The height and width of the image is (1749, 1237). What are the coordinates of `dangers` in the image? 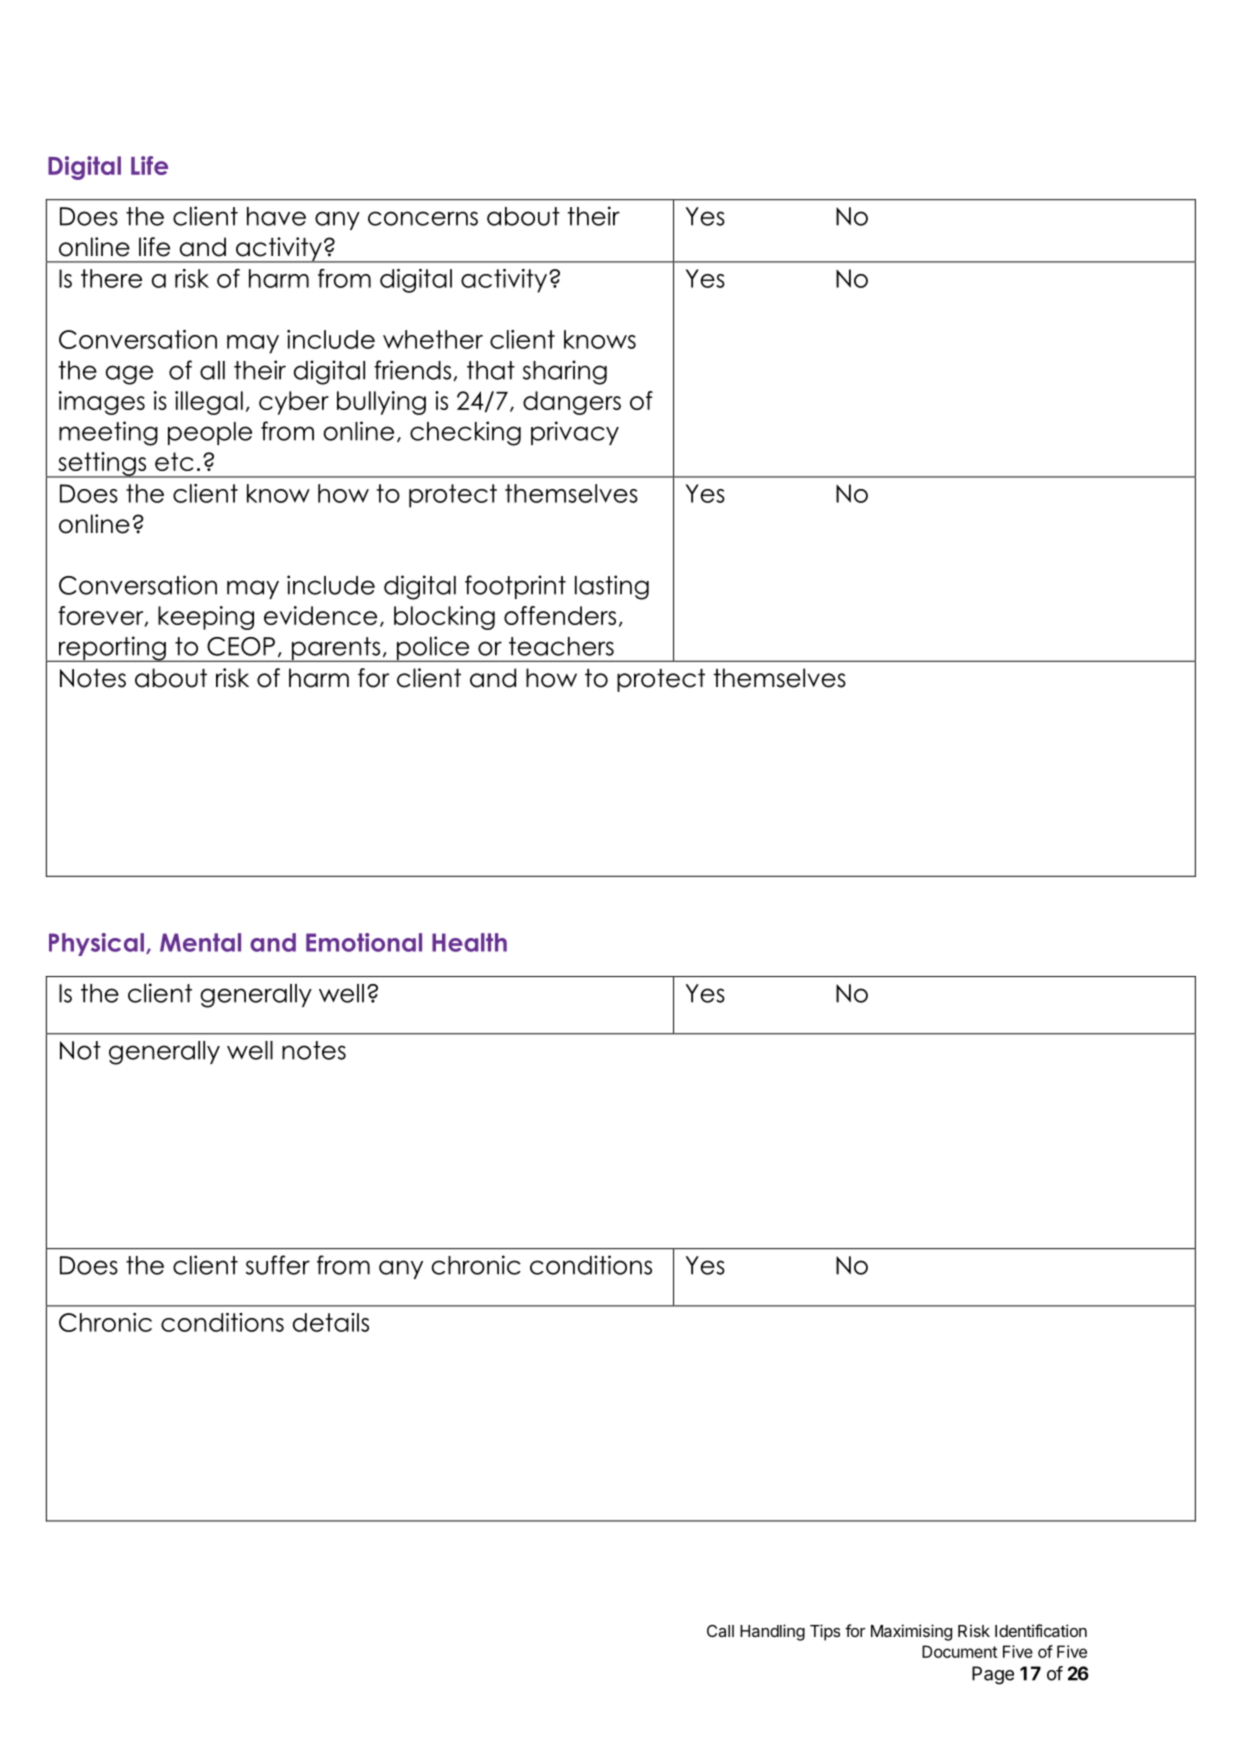 It's located at (572, 403).
